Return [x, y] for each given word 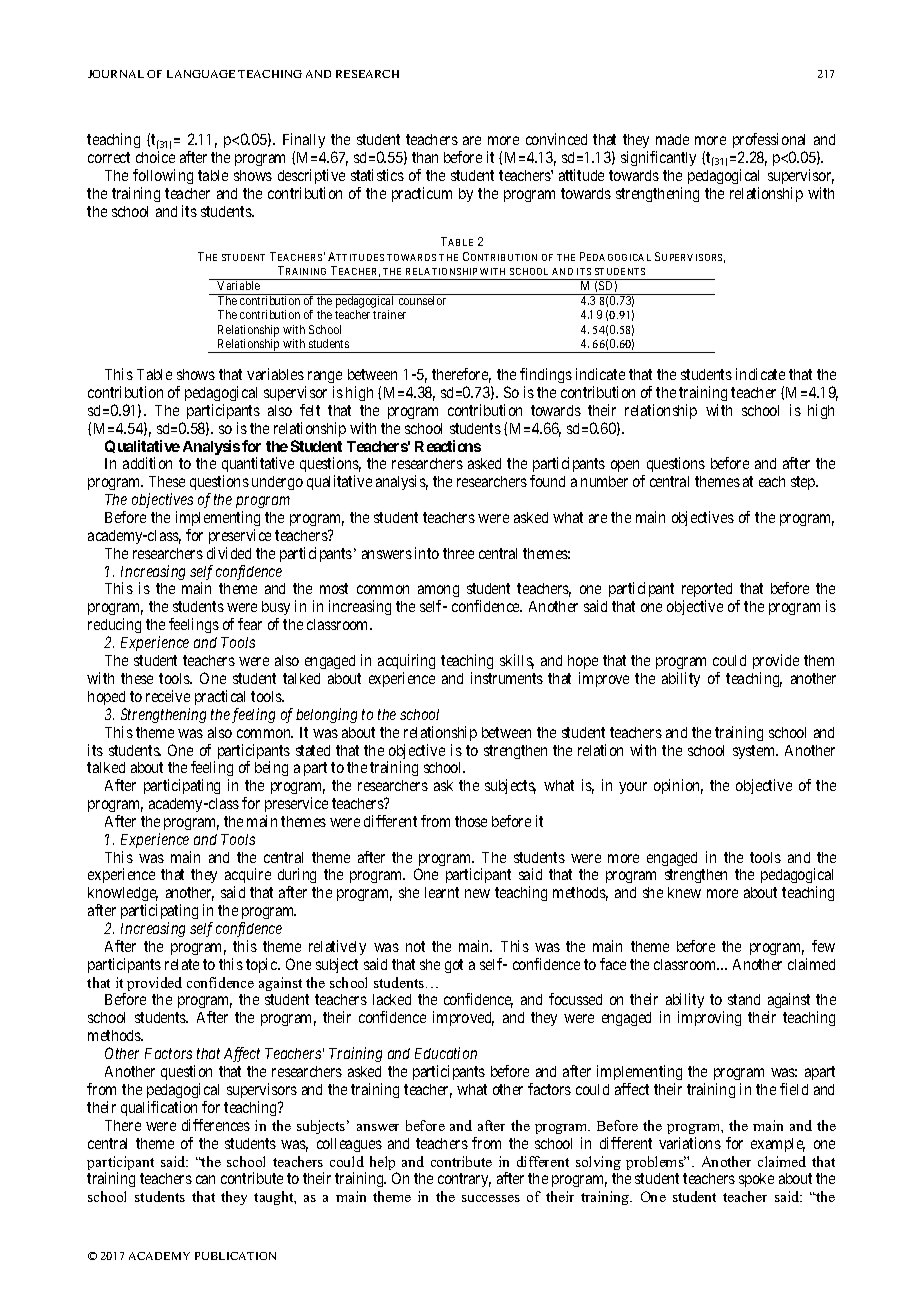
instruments [507, 678]
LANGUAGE [201, 74]
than [425, 157]
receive [168, 696]
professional [769, 142]
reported [707, 592]
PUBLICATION [235, 1256]
